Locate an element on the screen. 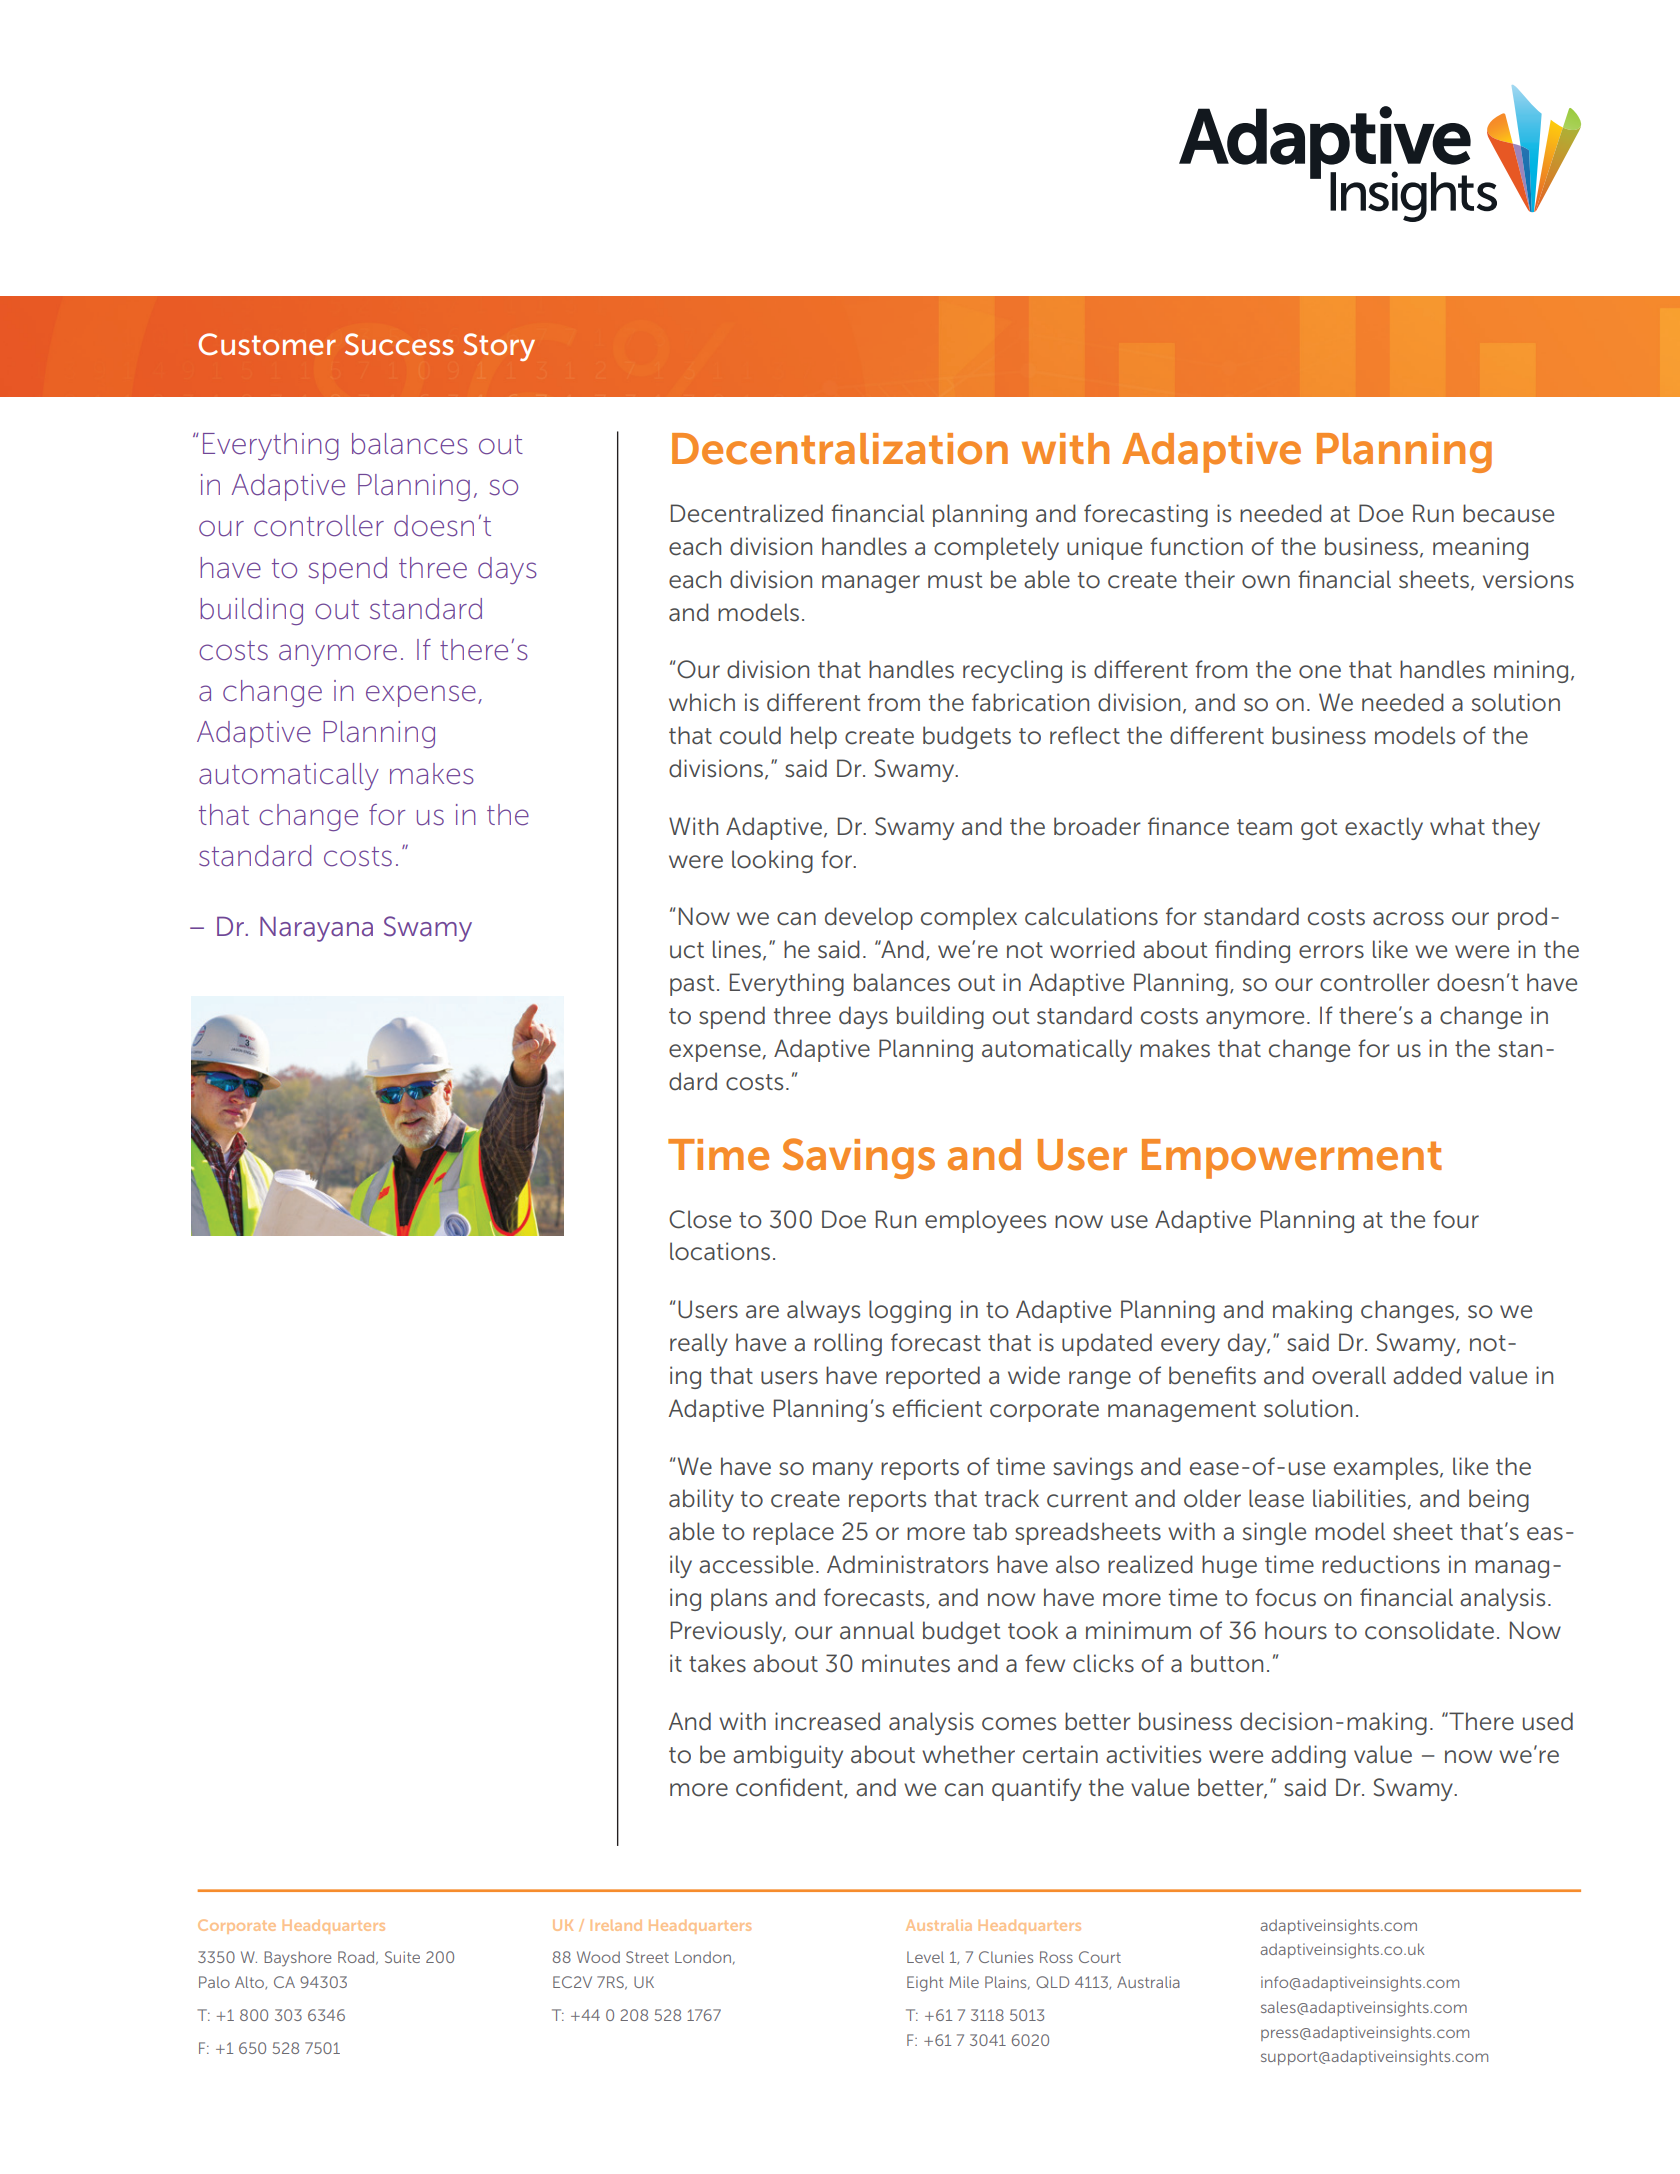 This screenshot has height=2174, width=1680. Success is located at coordinates (399, 344).
